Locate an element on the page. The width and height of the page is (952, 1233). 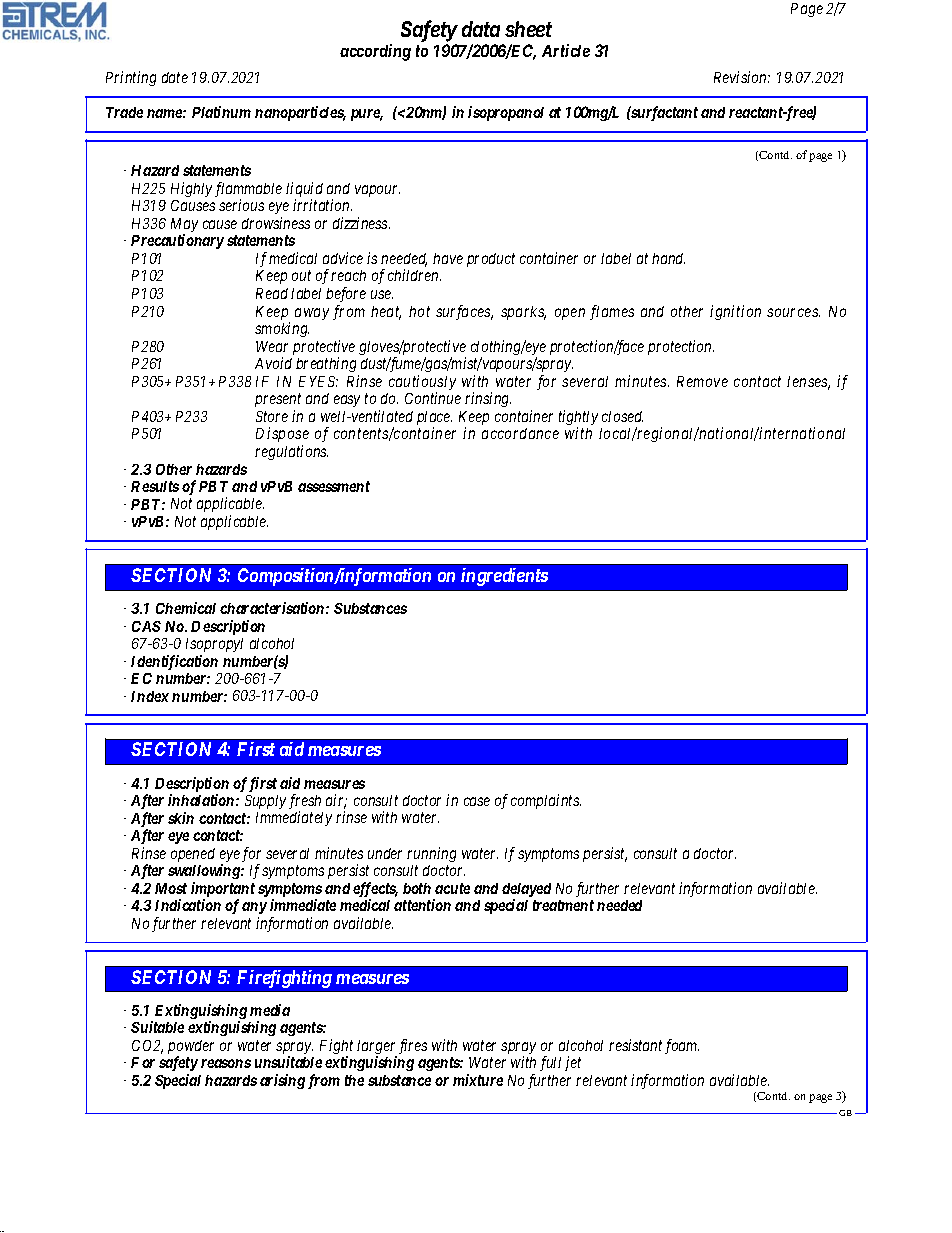
Store is located at coordinates (272, 416).
